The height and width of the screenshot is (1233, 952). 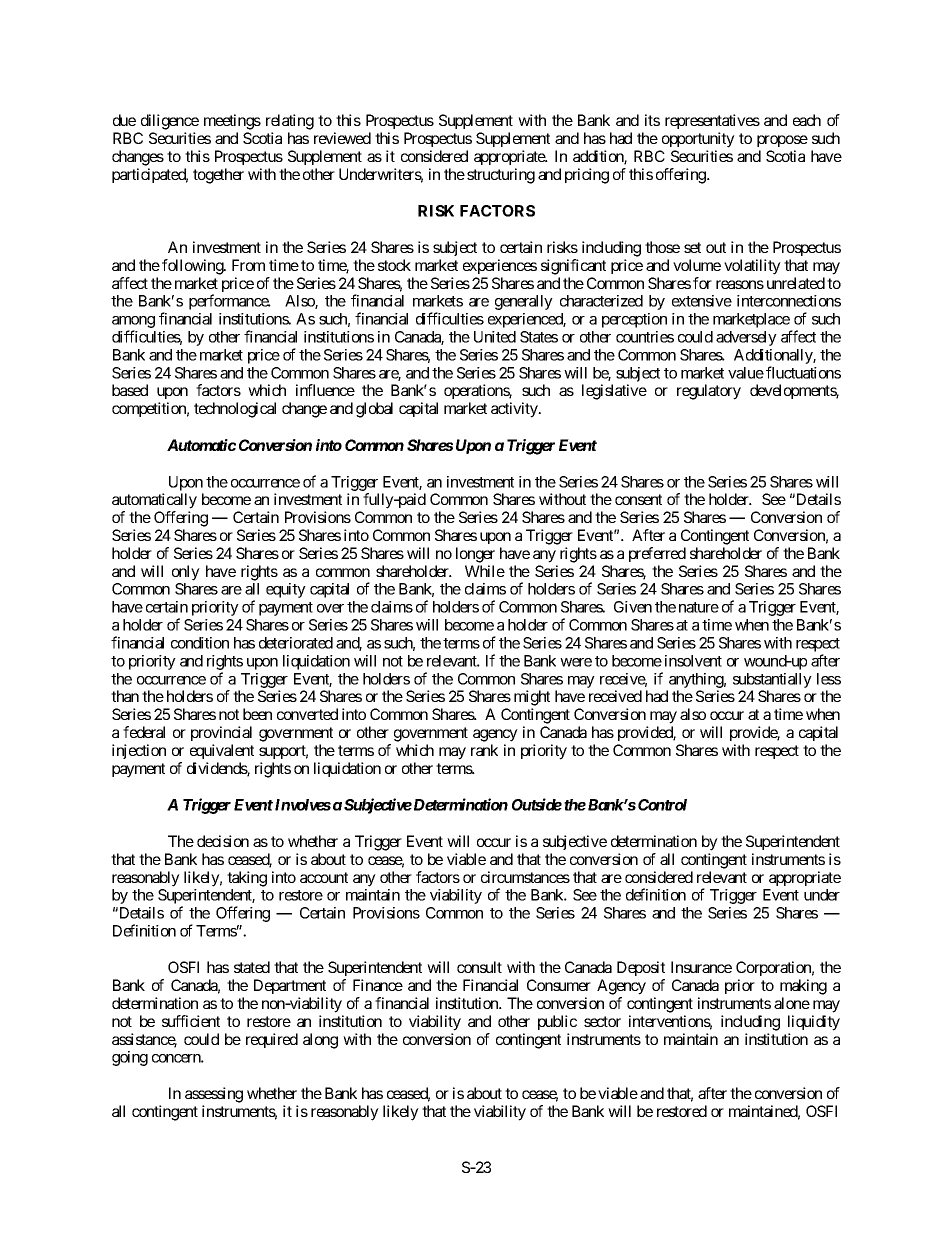 I want to click on technological, so click(x=235, y=410).
